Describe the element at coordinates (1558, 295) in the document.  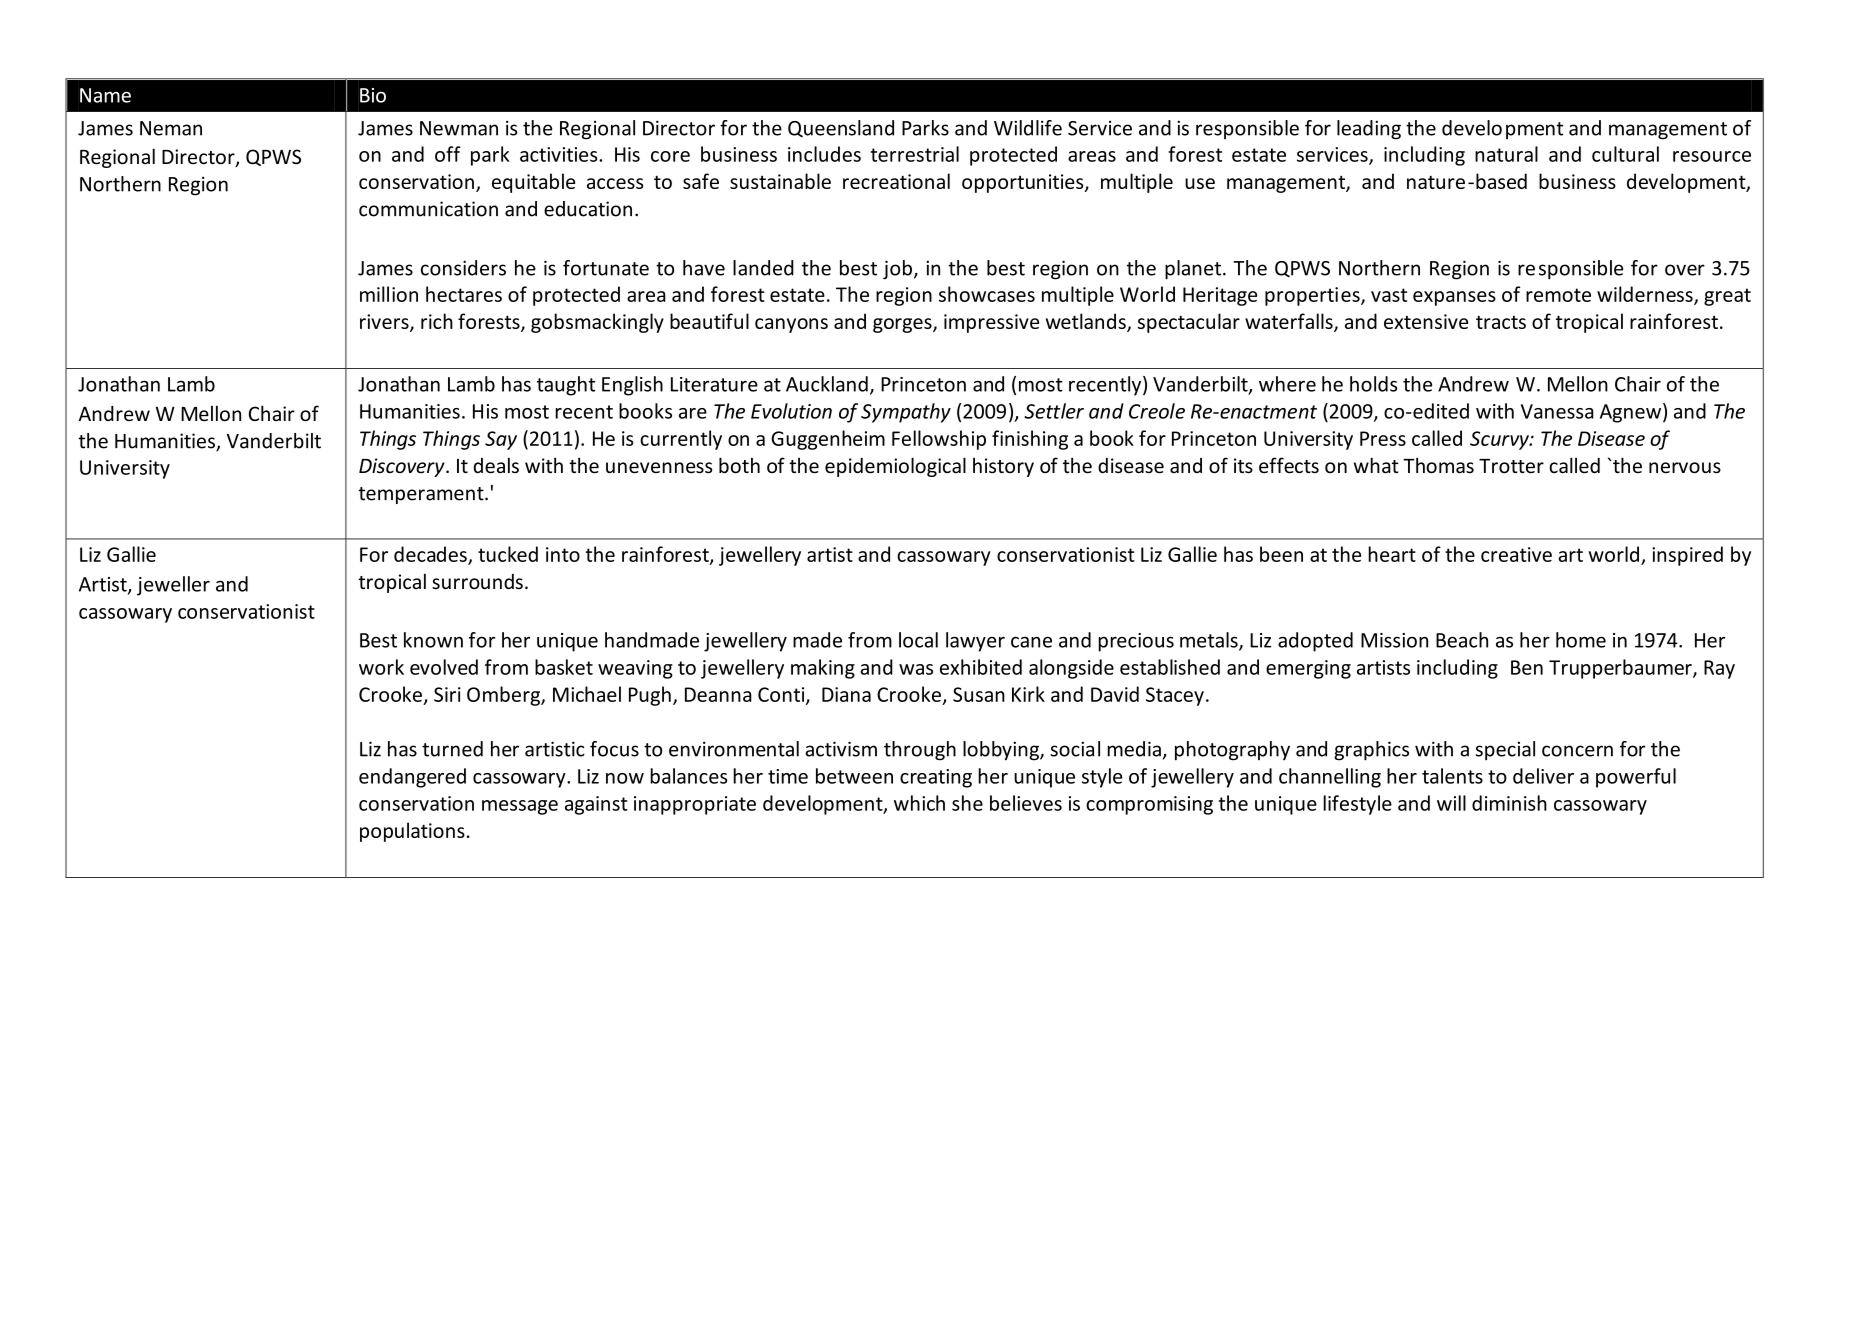
I see `remote` at that location.
